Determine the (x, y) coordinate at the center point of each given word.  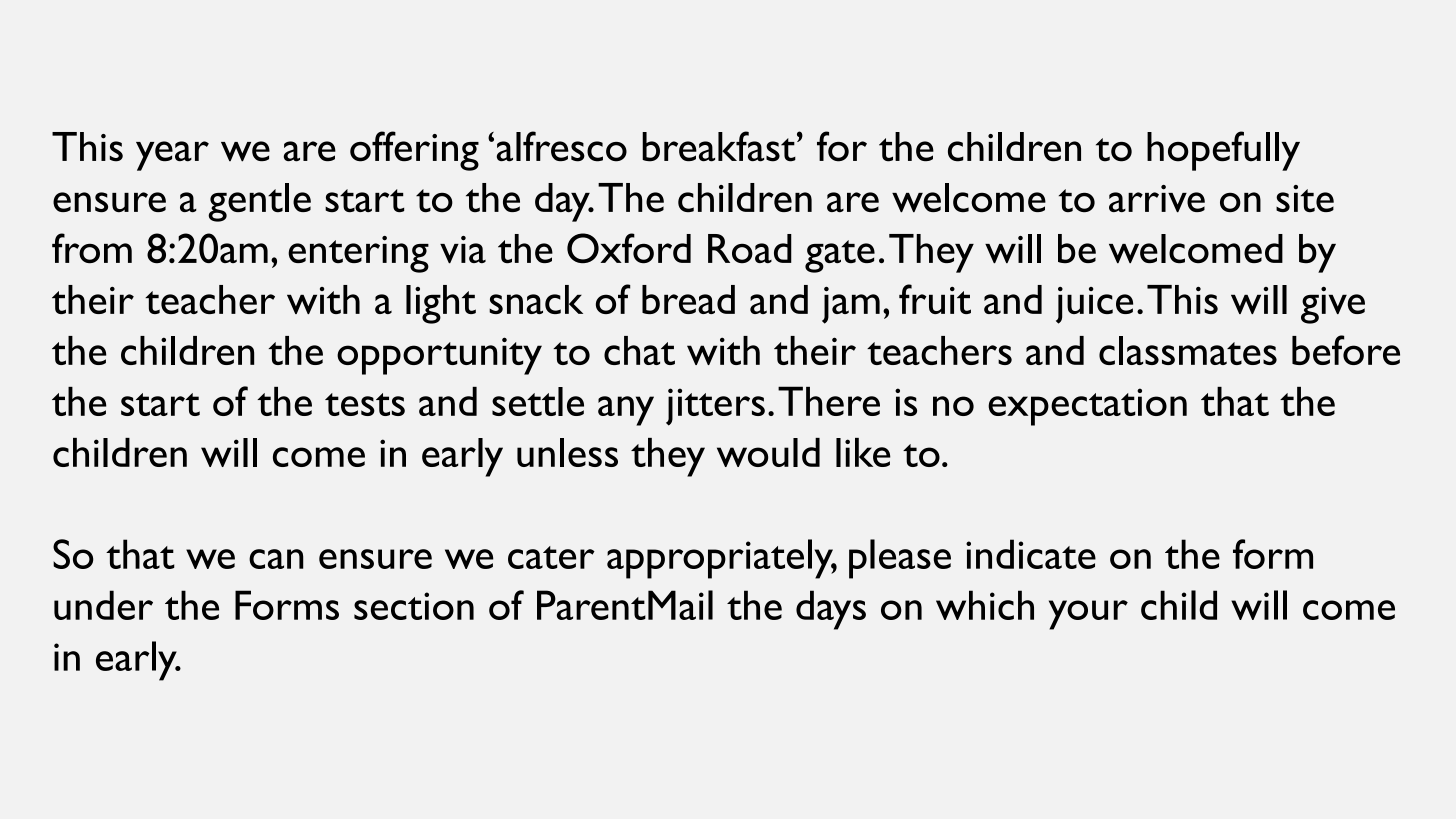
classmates (1188, 350)
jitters (715, 407)
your (1088, 615)
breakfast (720, 146)
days (831, 610)
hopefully (1223, 151)
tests (365, 404)
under (103, 605)
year (172, 156)
